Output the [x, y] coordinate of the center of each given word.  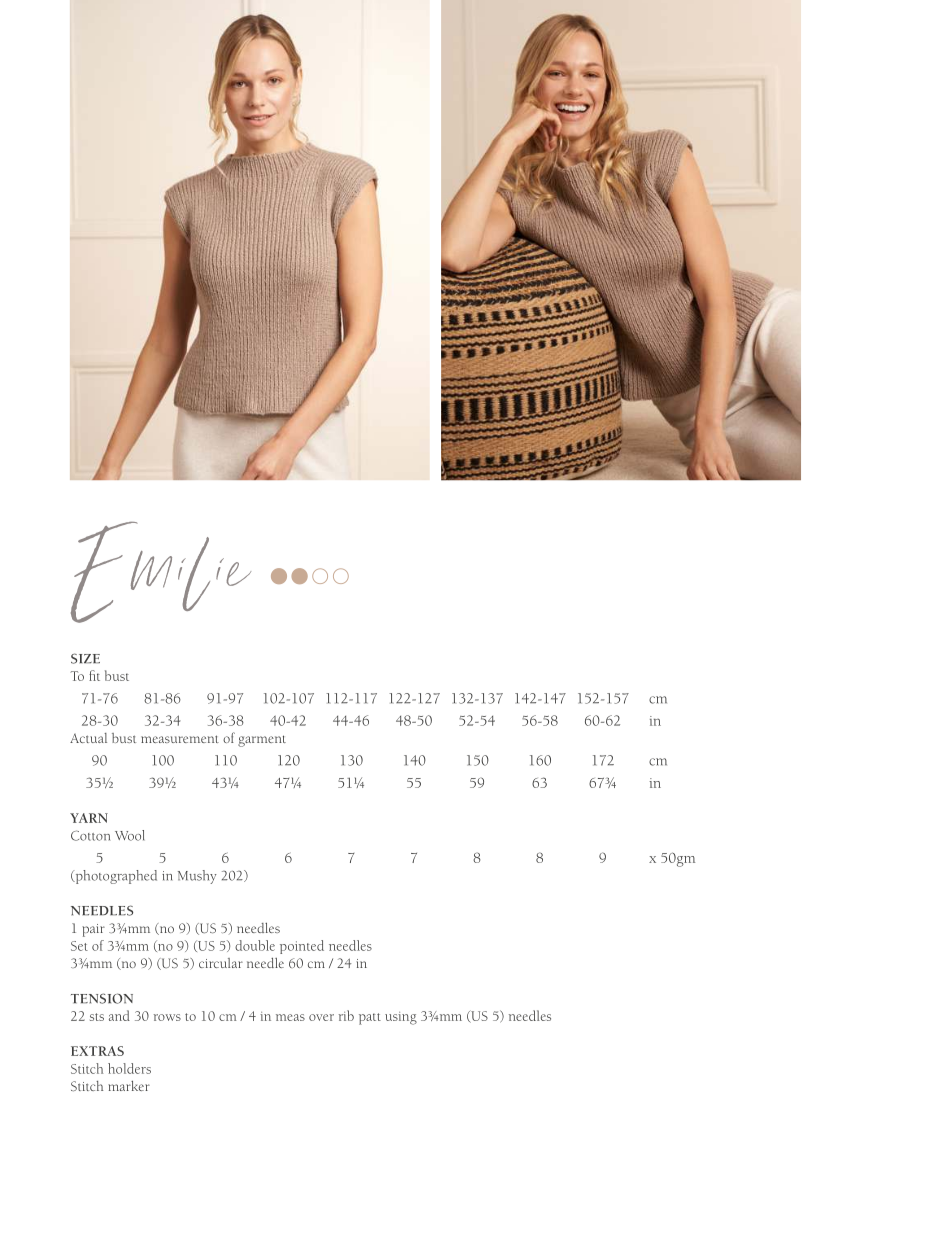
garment [262, 741]
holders [129, 1068]
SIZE [85, 658]
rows [167, 1017]
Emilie [161, 572]
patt [370, 1019]
